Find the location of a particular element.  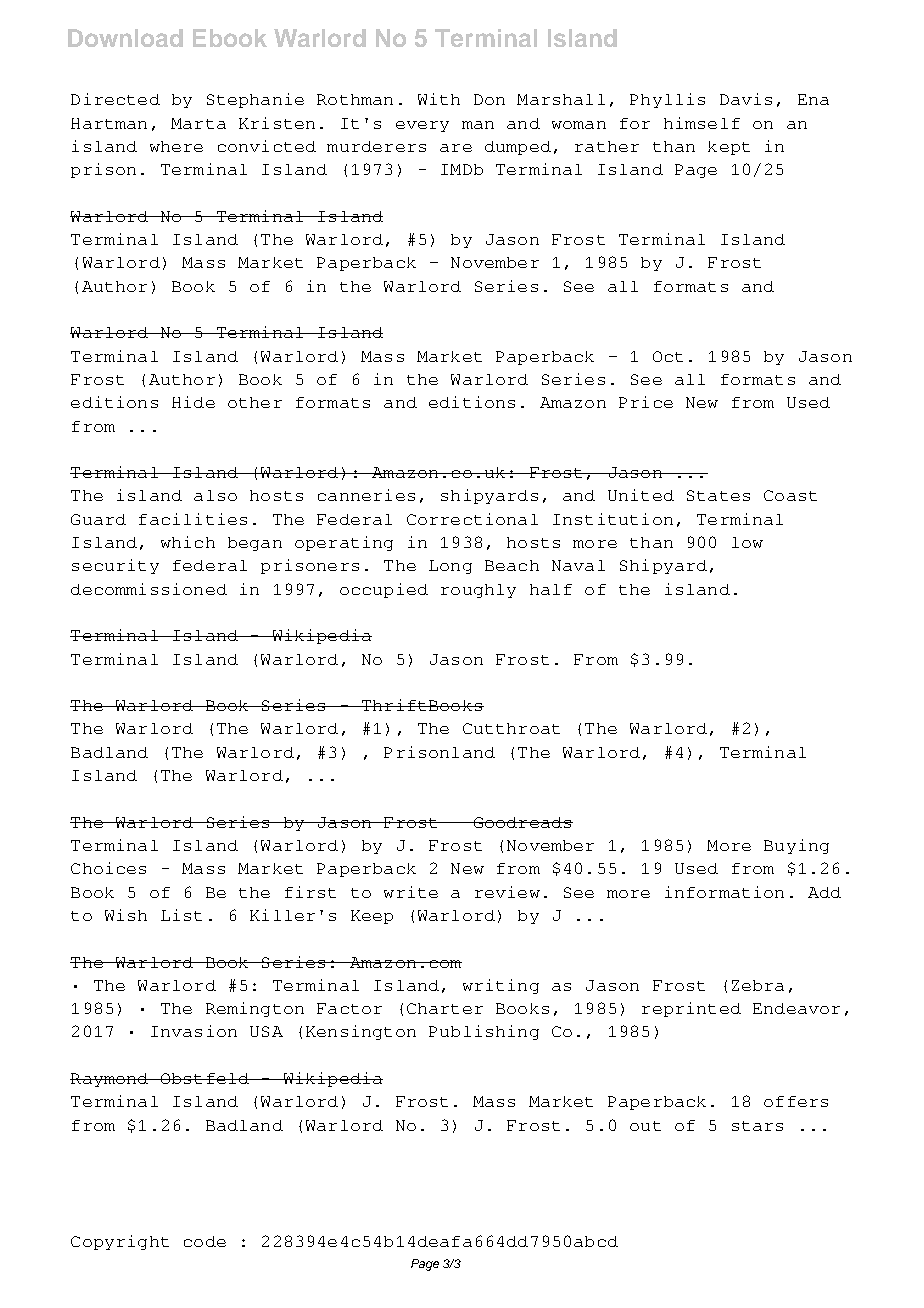

Buying is located at coordinates (796, 846).
